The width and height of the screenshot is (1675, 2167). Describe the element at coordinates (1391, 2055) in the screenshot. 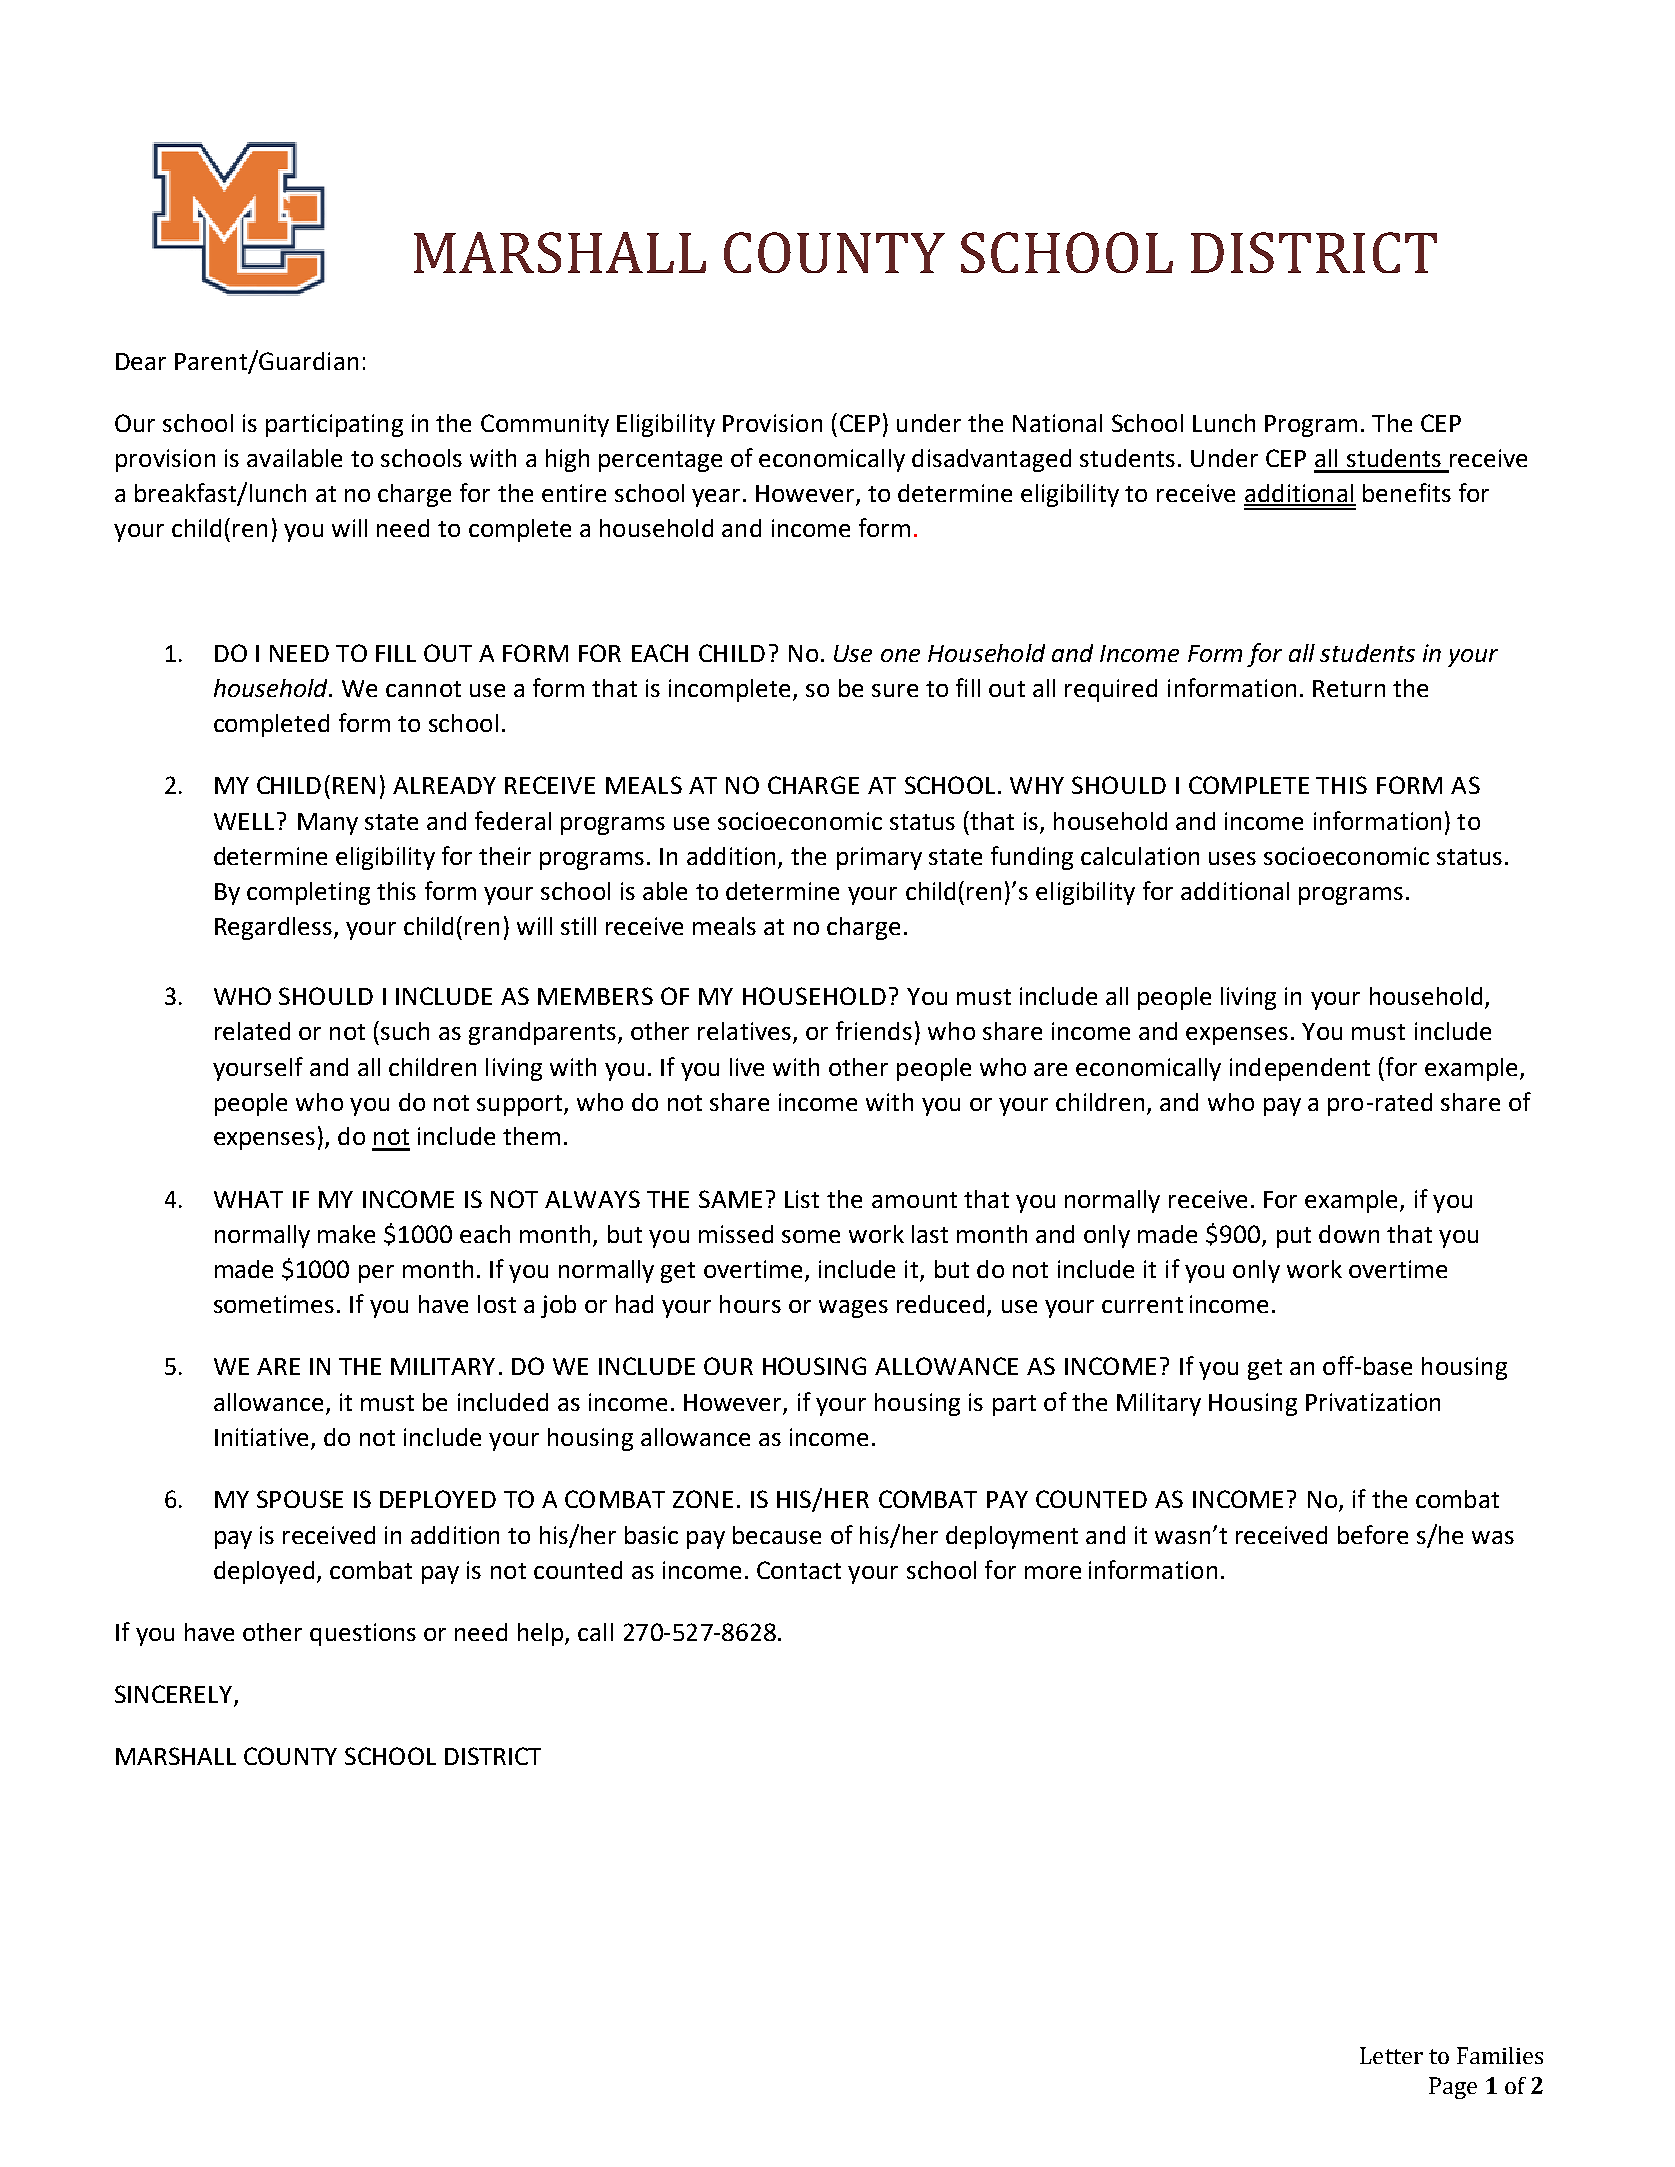

I see `Letter` at that location.
